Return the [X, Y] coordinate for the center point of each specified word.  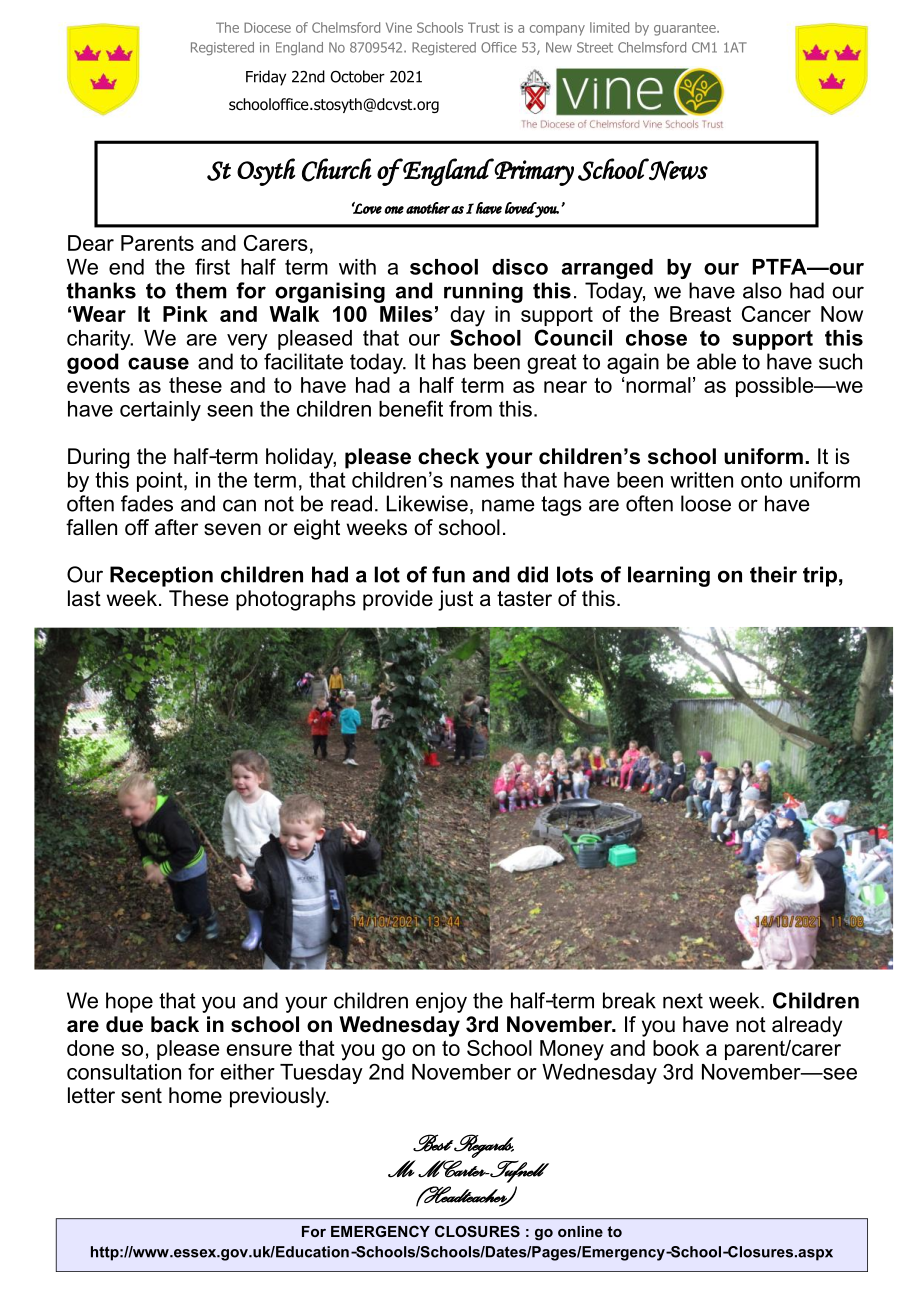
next [683, 1001]
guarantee [686, 29]
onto [761, 480]
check [448, 456]
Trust [483, 27]
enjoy [441, 1002]
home [195, 1095]
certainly [160, 411]
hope [129, 1002]
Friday [266, 78]
